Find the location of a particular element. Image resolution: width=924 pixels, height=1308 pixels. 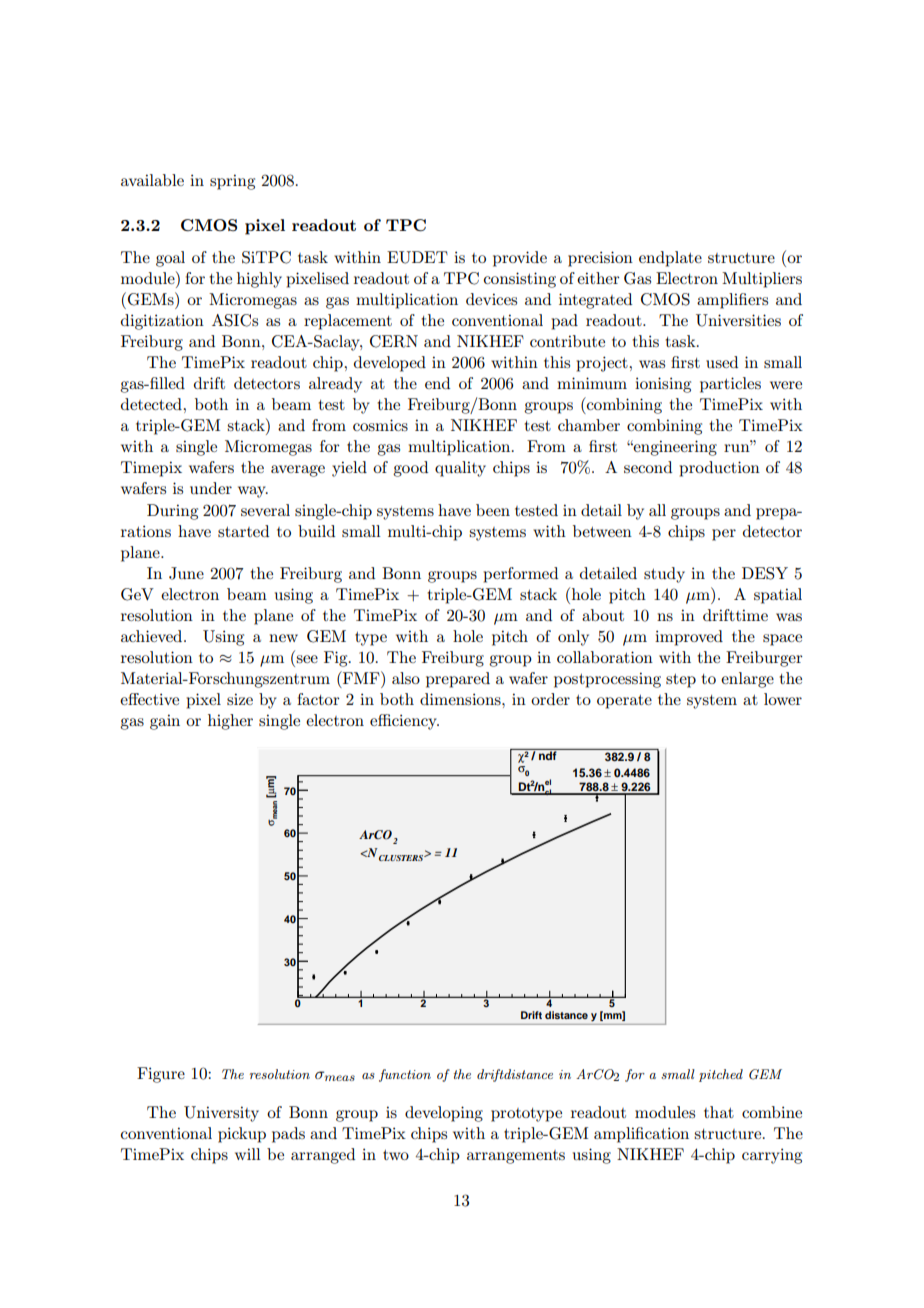

dimensions is located at coordinates (461, 699).
